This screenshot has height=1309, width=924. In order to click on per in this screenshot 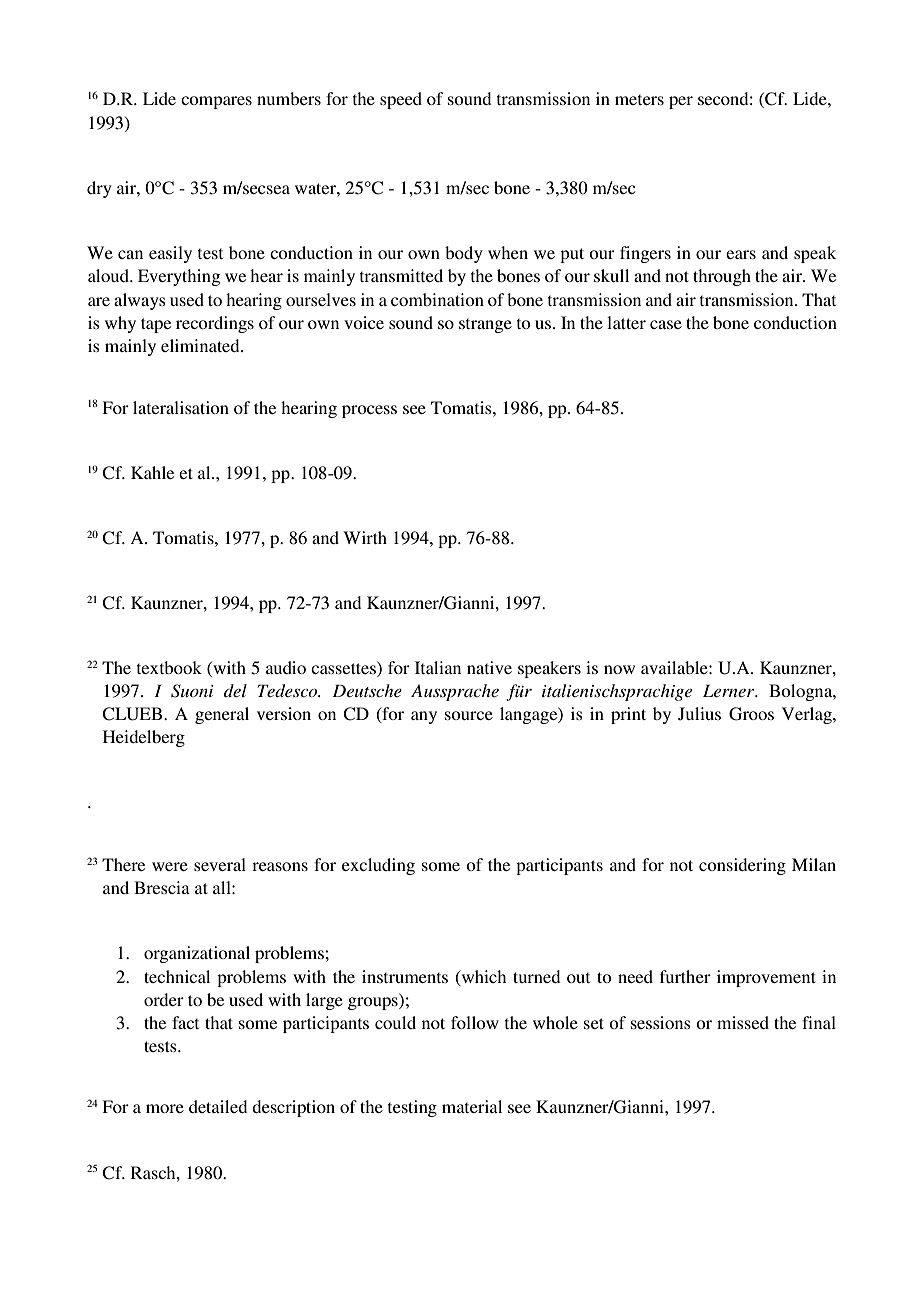, I will do `click(681, 102)`.
